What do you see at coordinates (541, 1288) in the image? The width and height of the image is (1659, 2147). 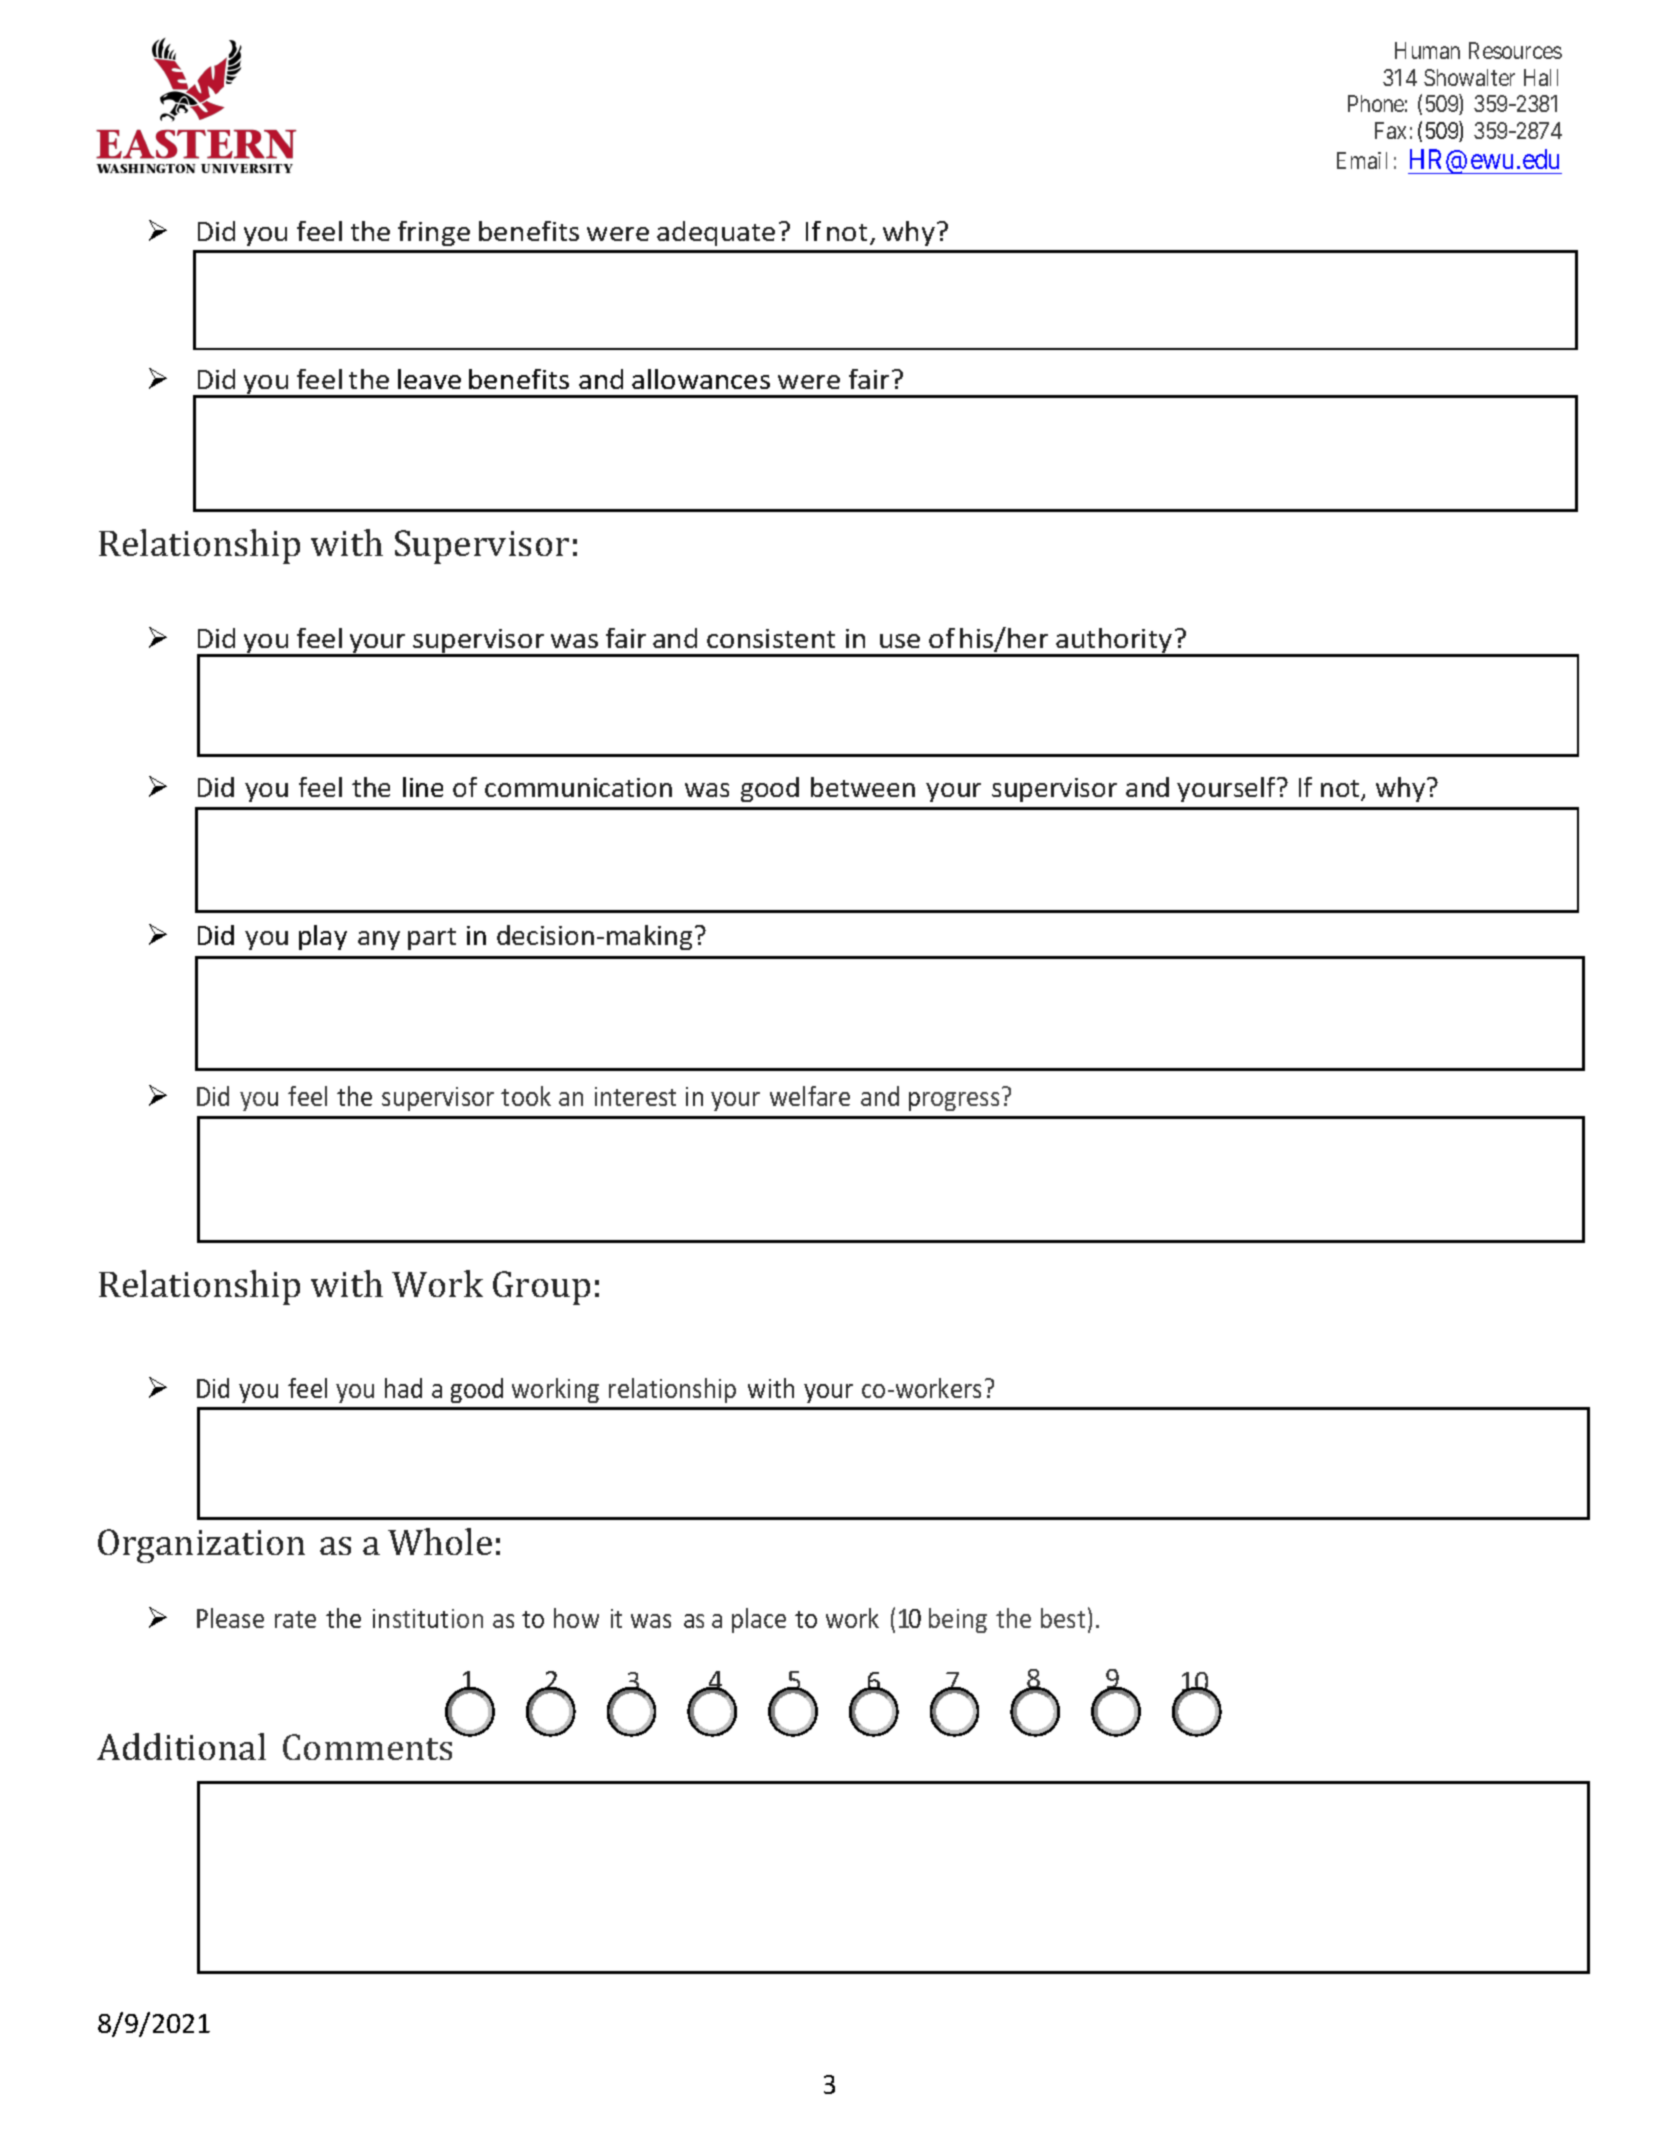 I see `Group` at bounding box center [541, 1288].
